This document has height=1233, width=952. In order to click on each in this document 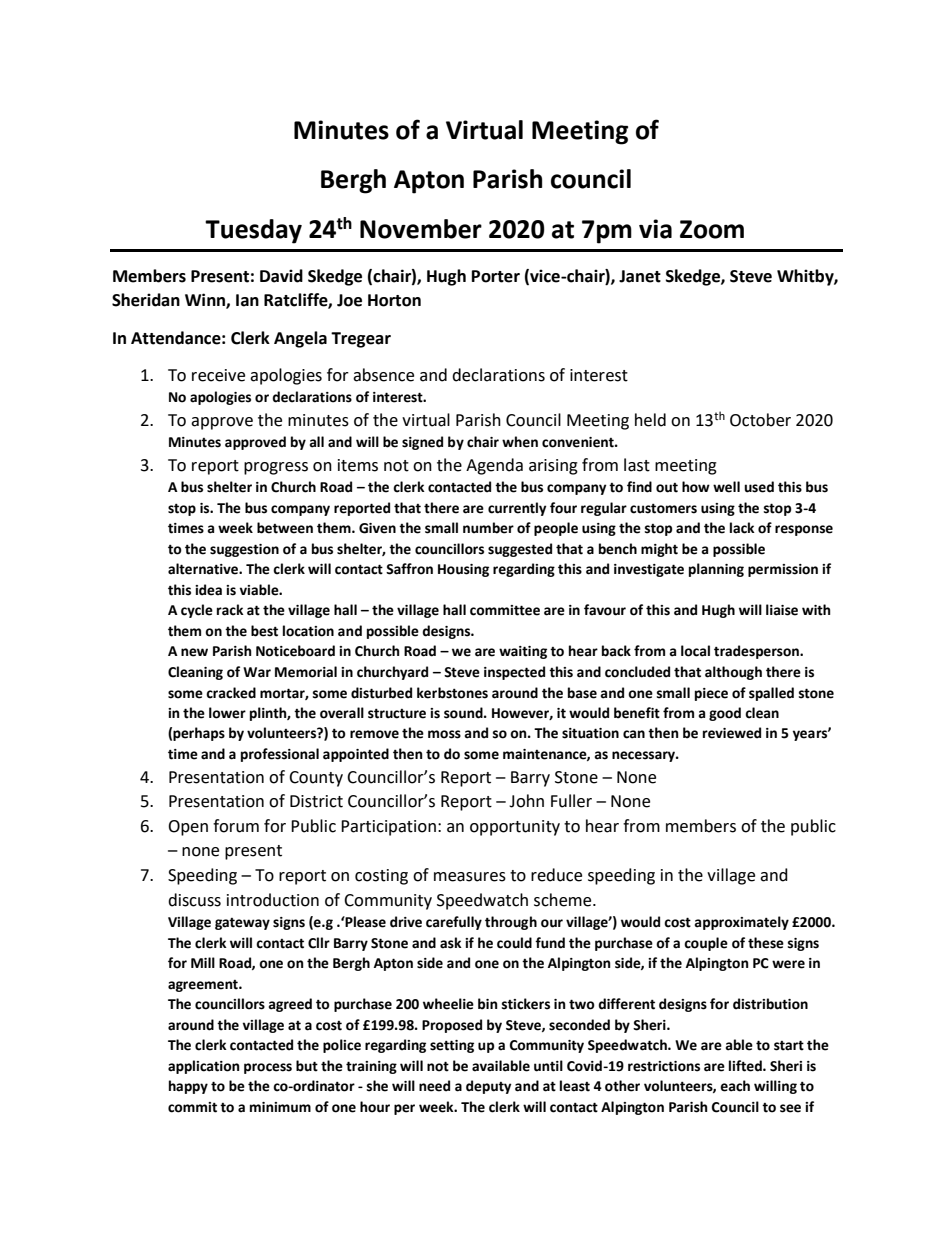, I will do `click(735, 1086)`.
